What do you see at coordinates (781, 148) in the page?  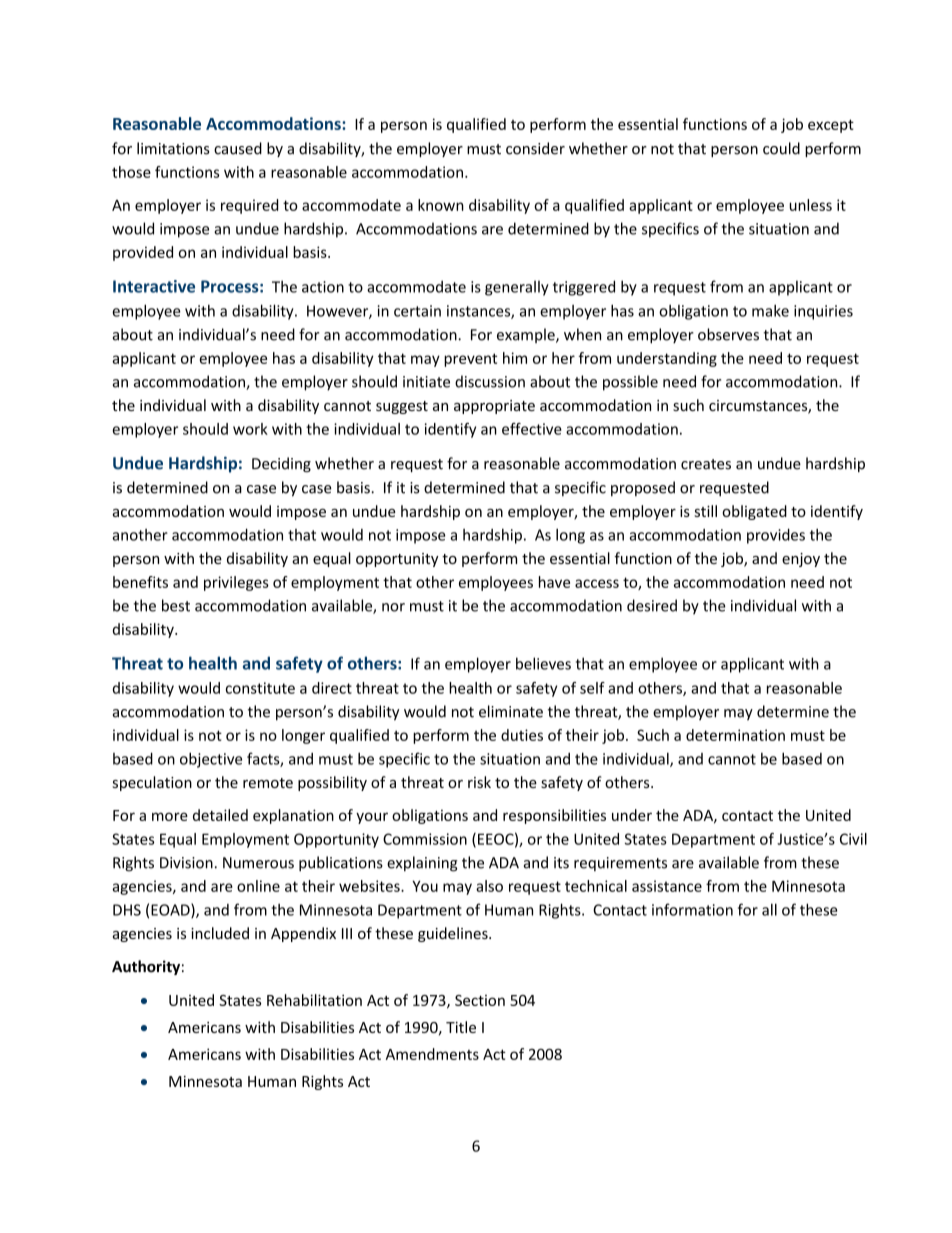 I see `could` at bounding box center [781, 148].
